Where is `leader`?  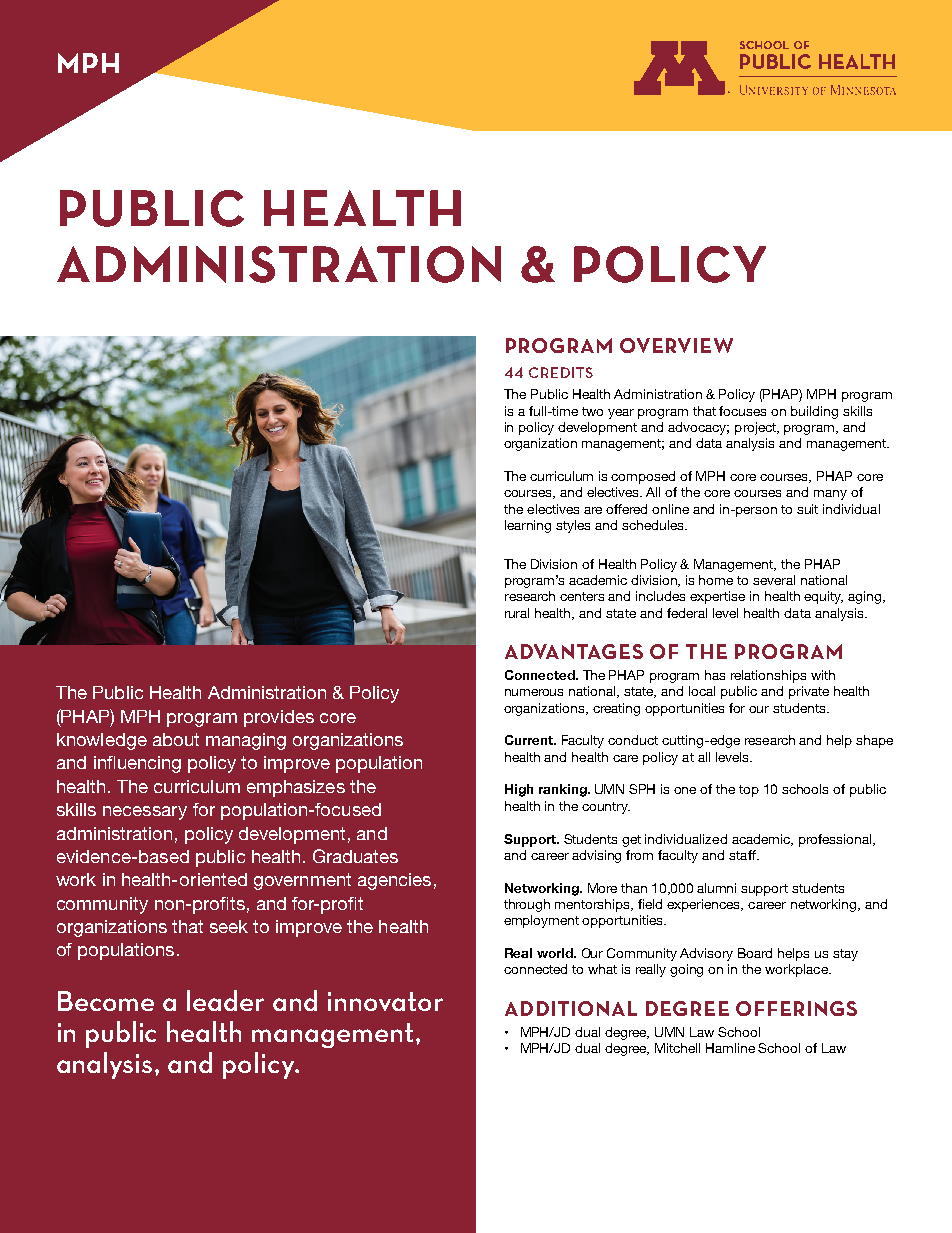 leader is located at coordinates (225, 1000).
